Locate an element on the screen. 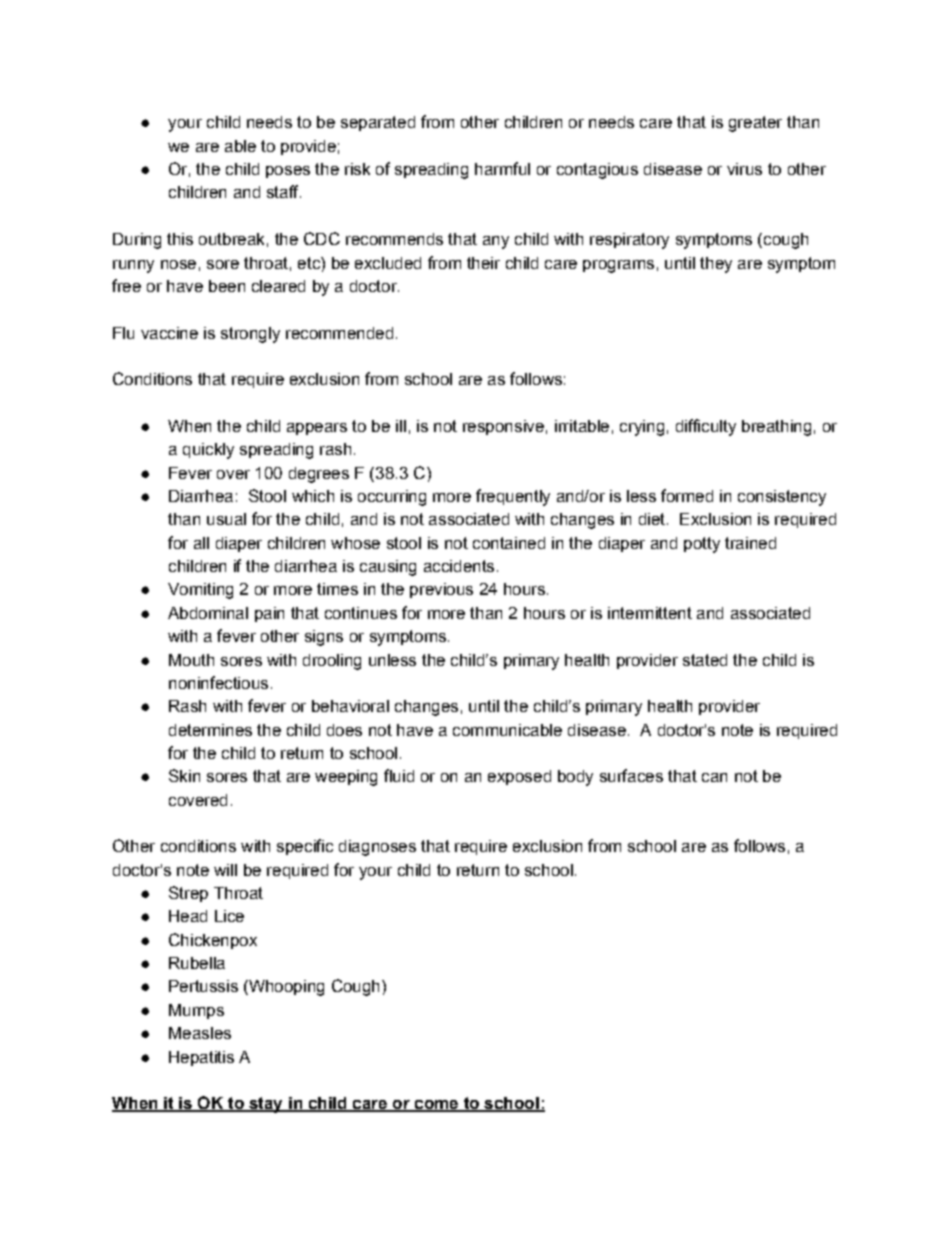  difficulty is located at coordinates (706, 427).
